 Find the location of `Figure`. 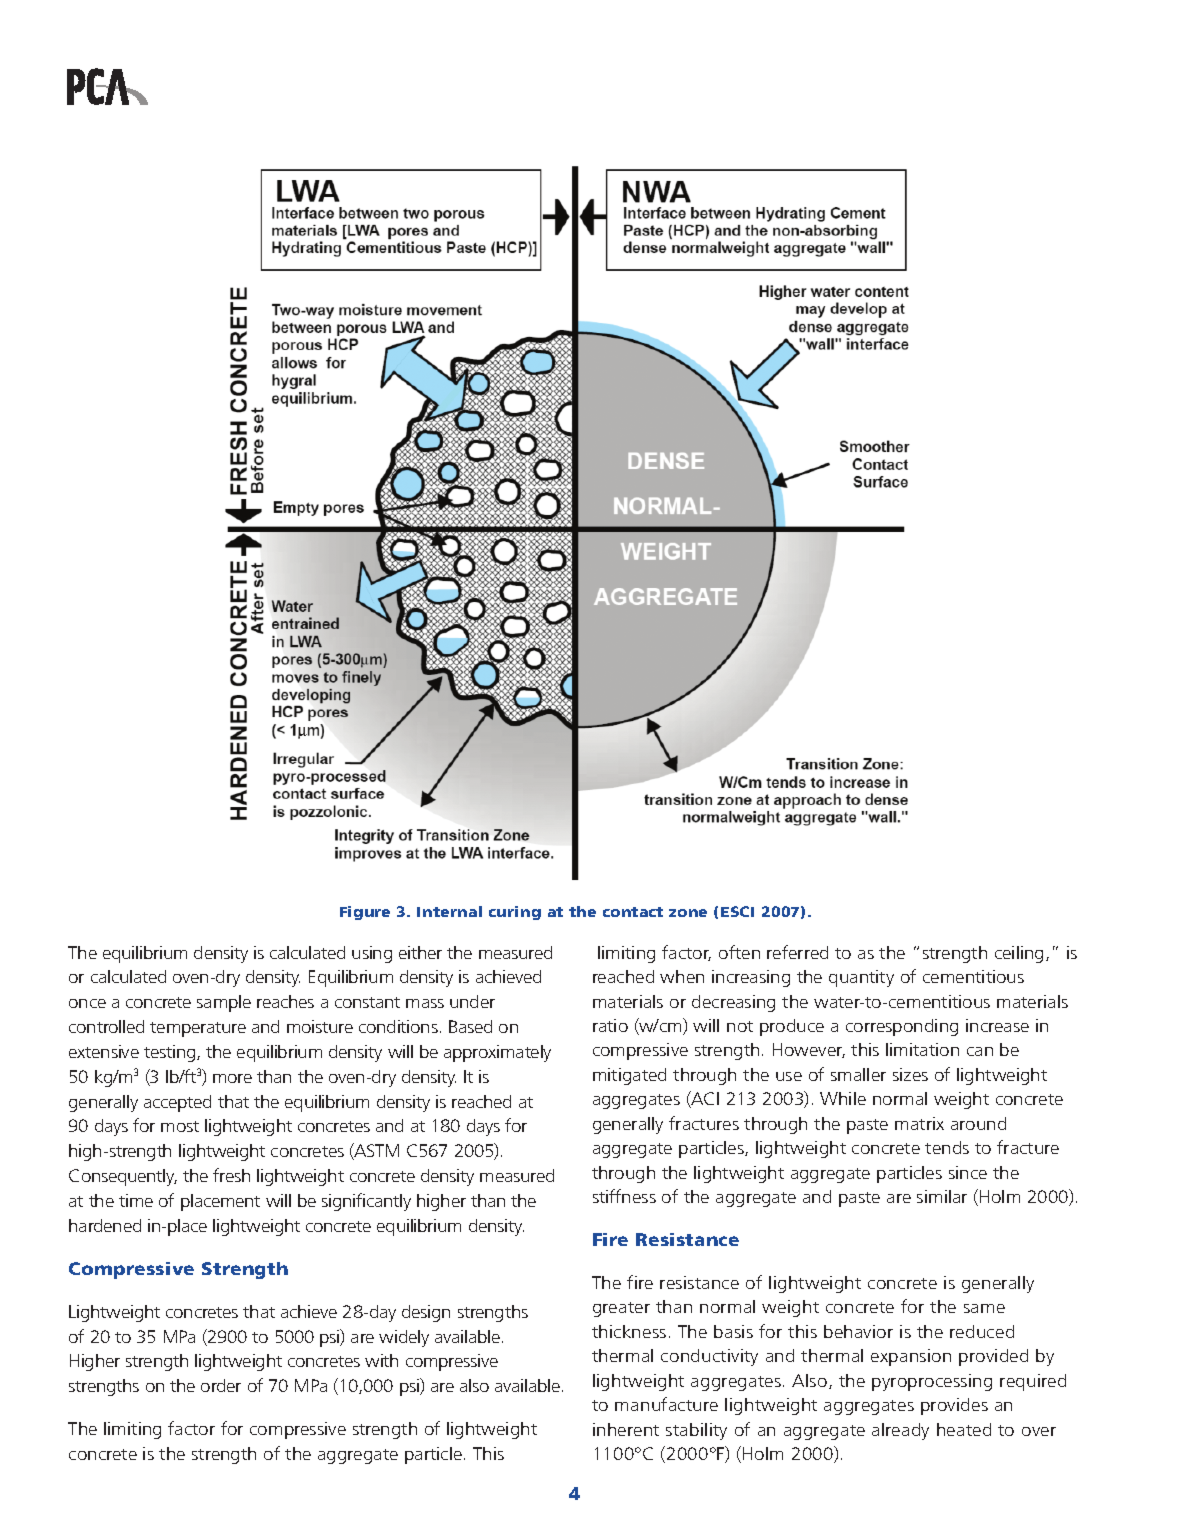

Figure is located at coordinates (365, 913).
